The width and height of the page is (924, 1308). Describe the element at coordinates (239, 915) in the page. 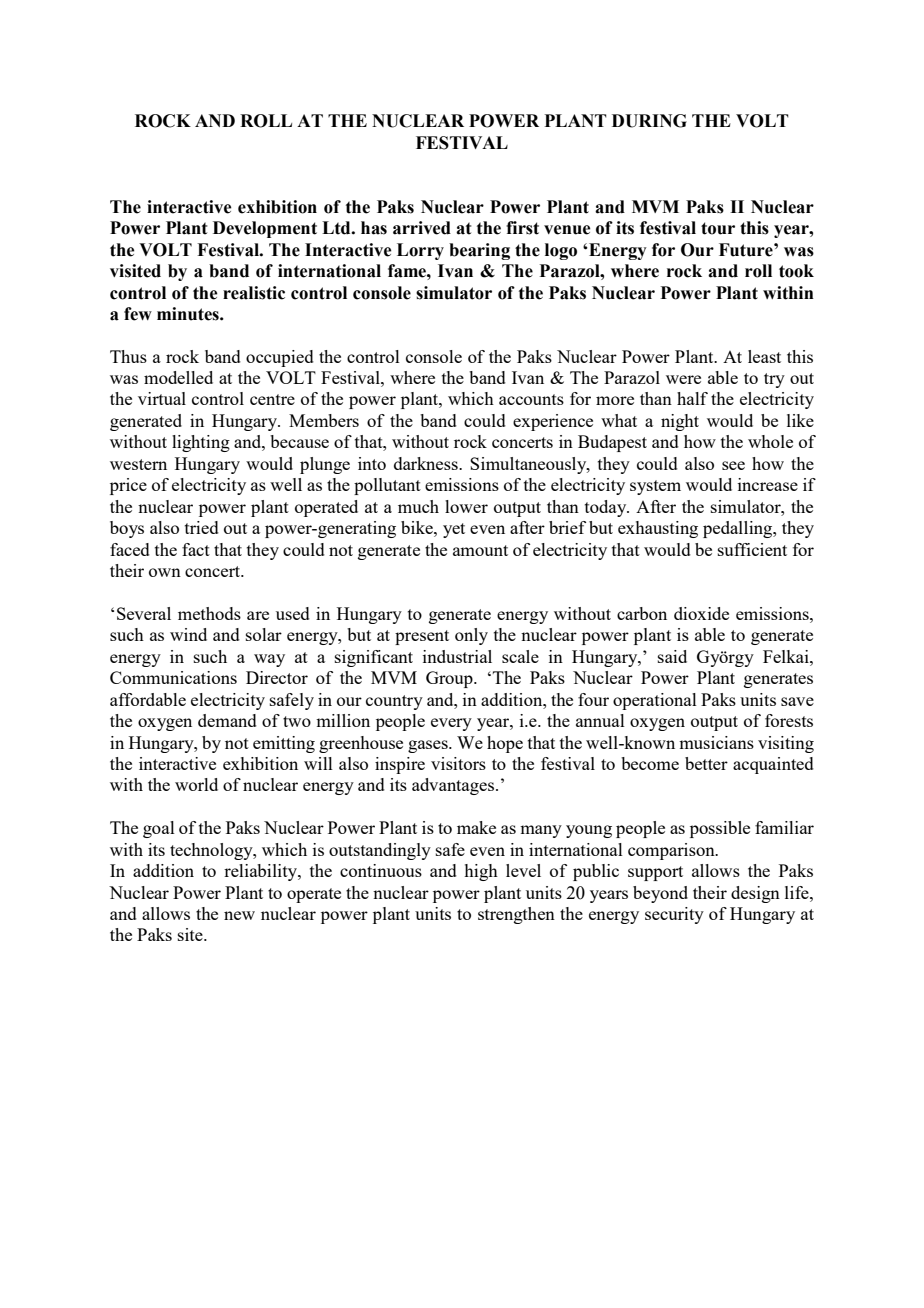

I see `new` at that location.
